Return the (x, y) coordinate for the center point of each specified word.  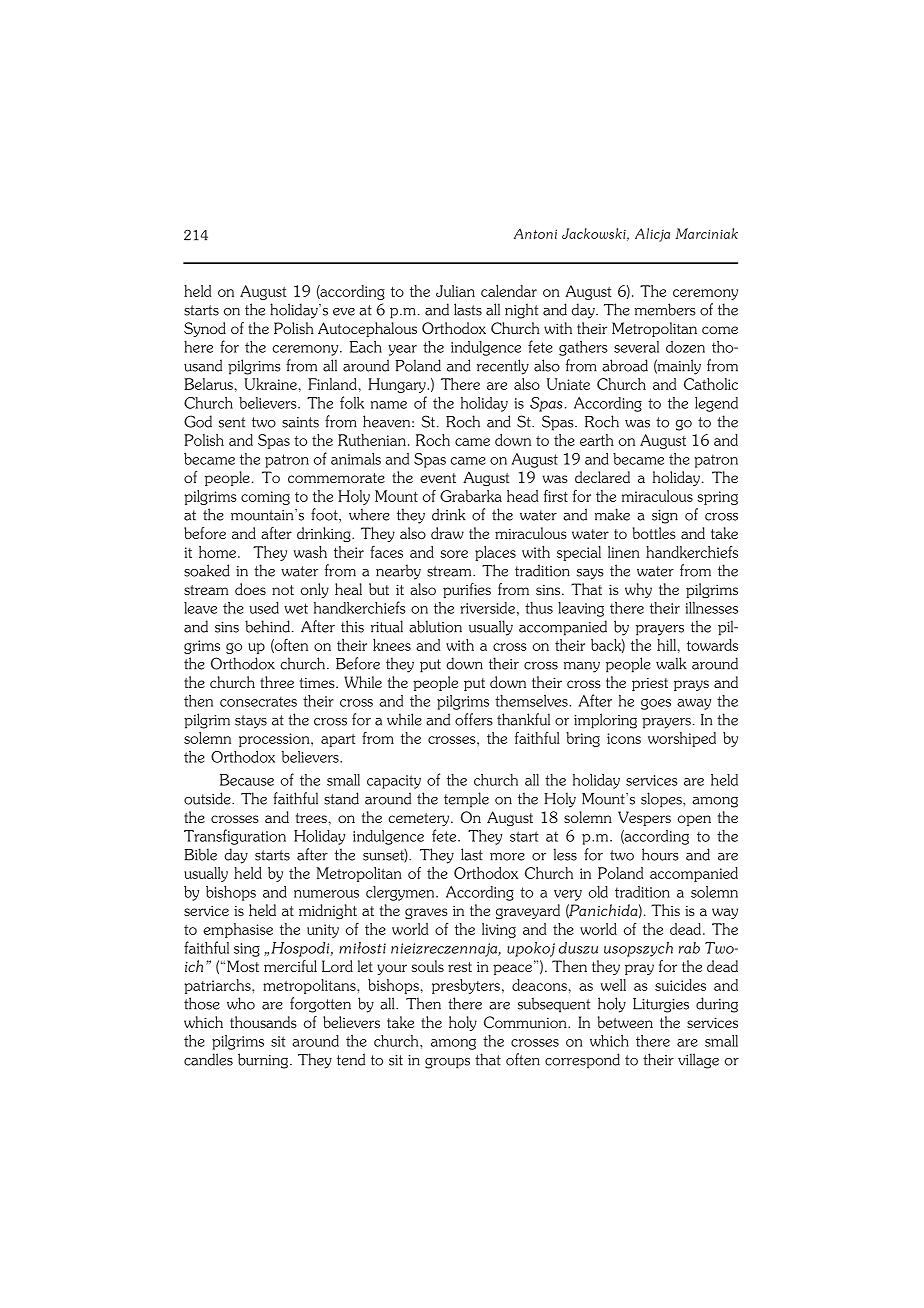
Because (247, 780)
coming (265, 498)
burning (264, 1061)
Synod (205, 329)
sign (665, 517)
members (665, 309)
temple (466, 800)
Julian (455, 291)
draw (447, 533)
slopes (662, 800)
